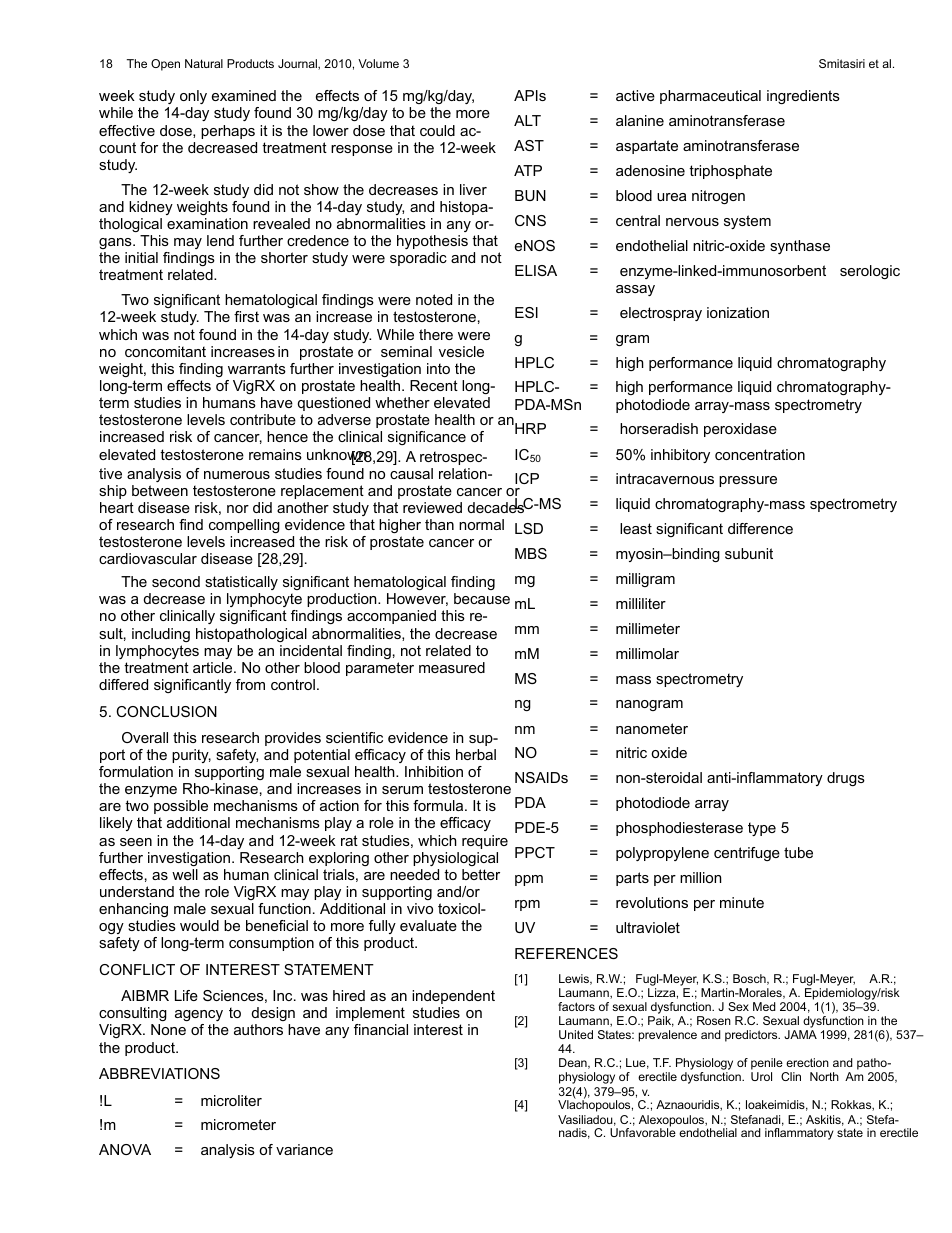  What do you see at coordinates (185, 874) in the screenshot?
I see `well` at bounding box center [185, 874].
